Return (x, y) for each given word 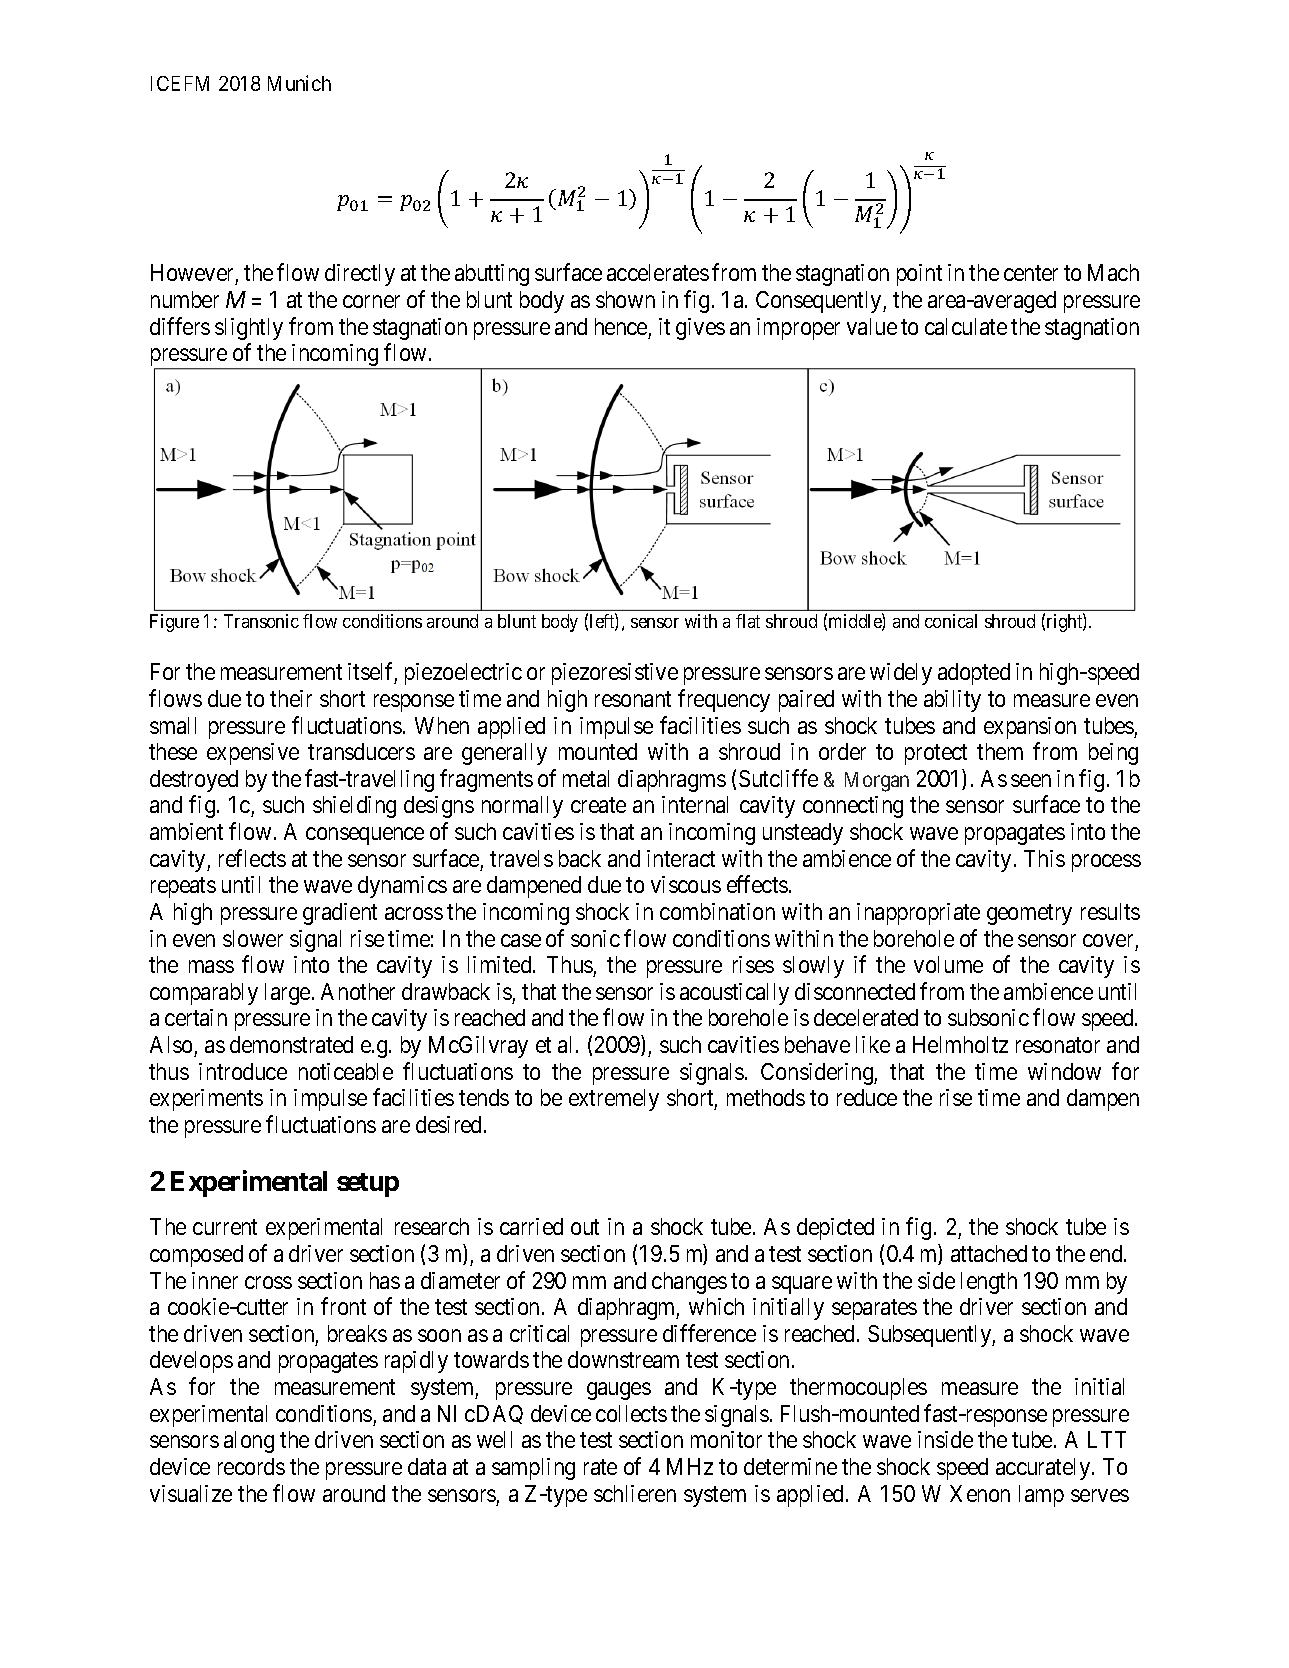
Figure (174, 623)
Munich (299, 83)
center (1031, 273)
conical (951, 621)
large (287, 994)
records (251, 1466)
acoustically (734, 994)
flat (748, 621)
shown (625, 299)
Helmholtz (960, 1044)
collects (631, 1413)
